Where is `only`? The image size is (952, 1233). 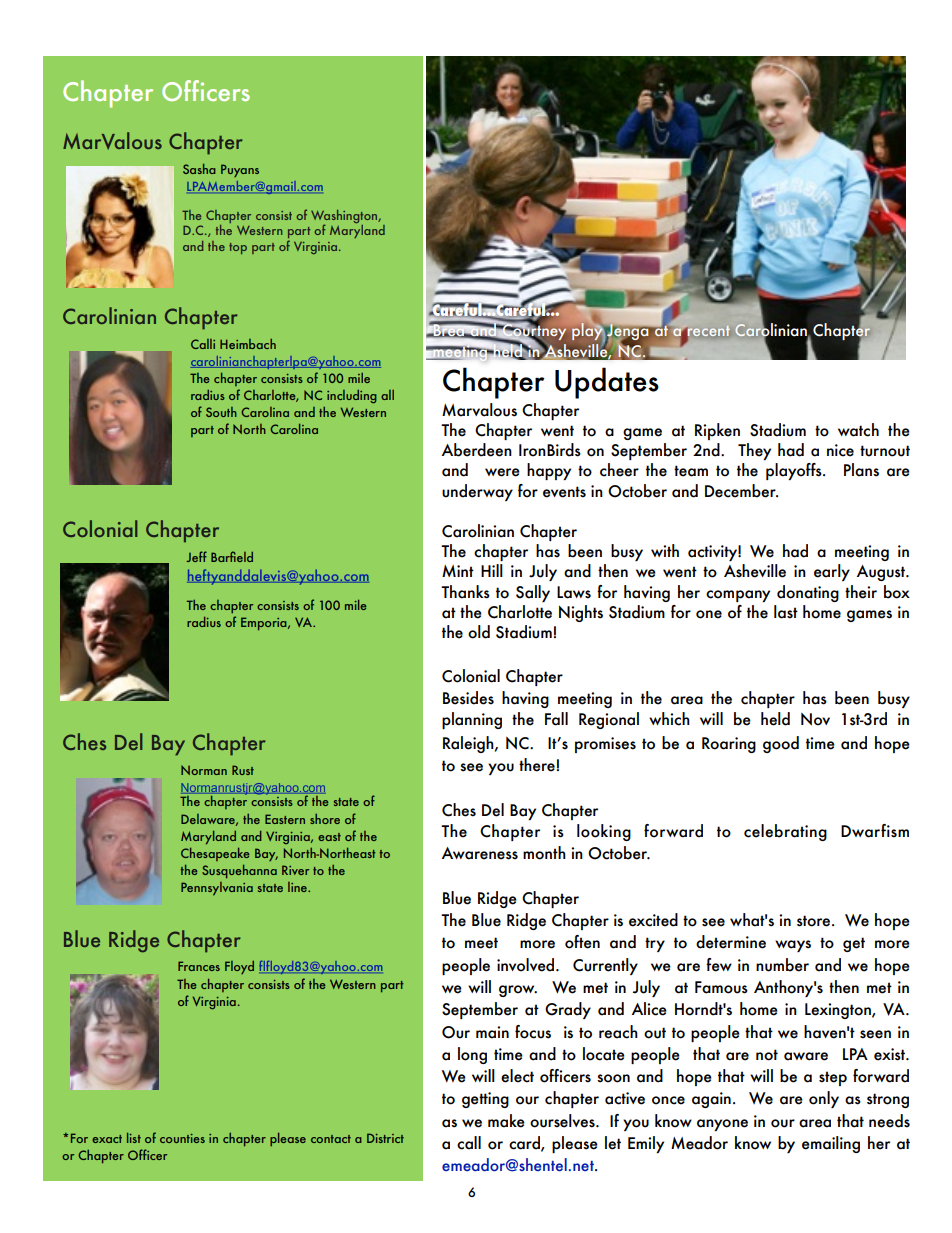 only is located at coordinates (824, 1099).
